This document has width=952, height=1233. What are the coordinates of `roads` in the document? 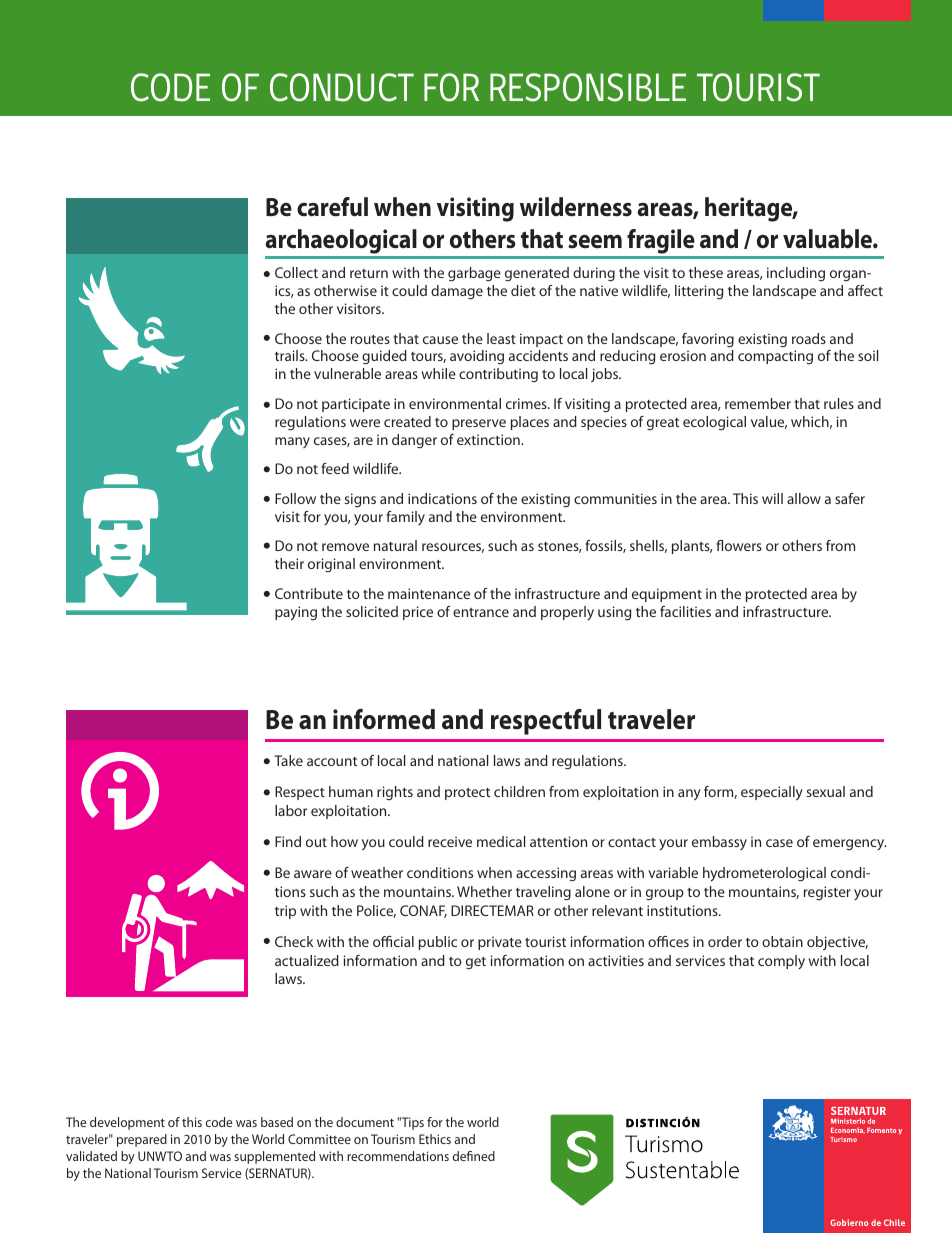 It's located at (809, 338).
